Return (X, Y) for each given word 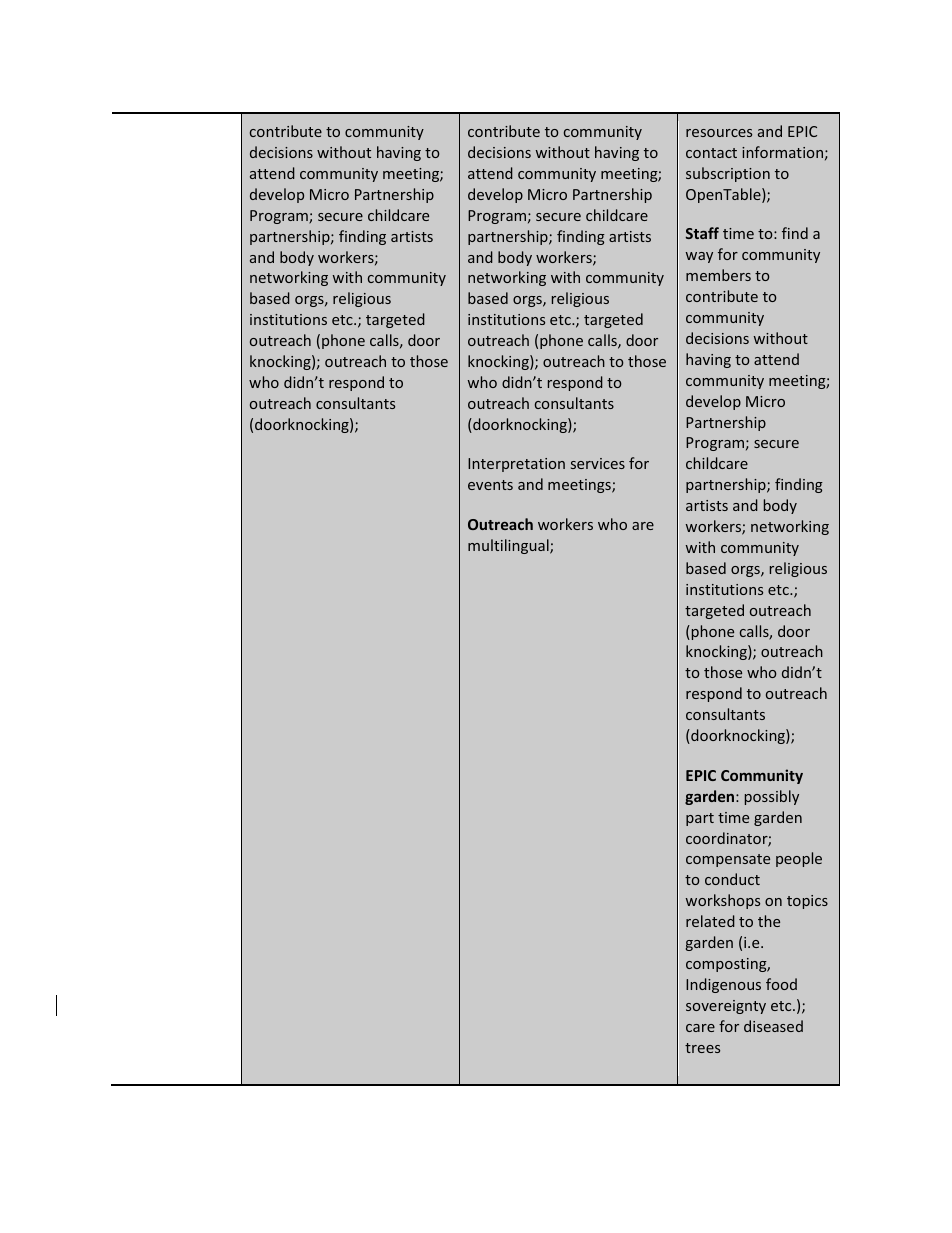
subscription (728, 174)
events (490, 485)
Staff (702, 233)
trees (702, 1048)
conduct (732, 879)
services (598, 463)
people (799, 859)
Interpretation (516, 465)
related (710, 921)
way (699, 257)
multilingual (509, 546)
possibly (772, 797)
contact (711, 153)
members (718, 275)
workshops (723, 901)
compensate (728, 860)
